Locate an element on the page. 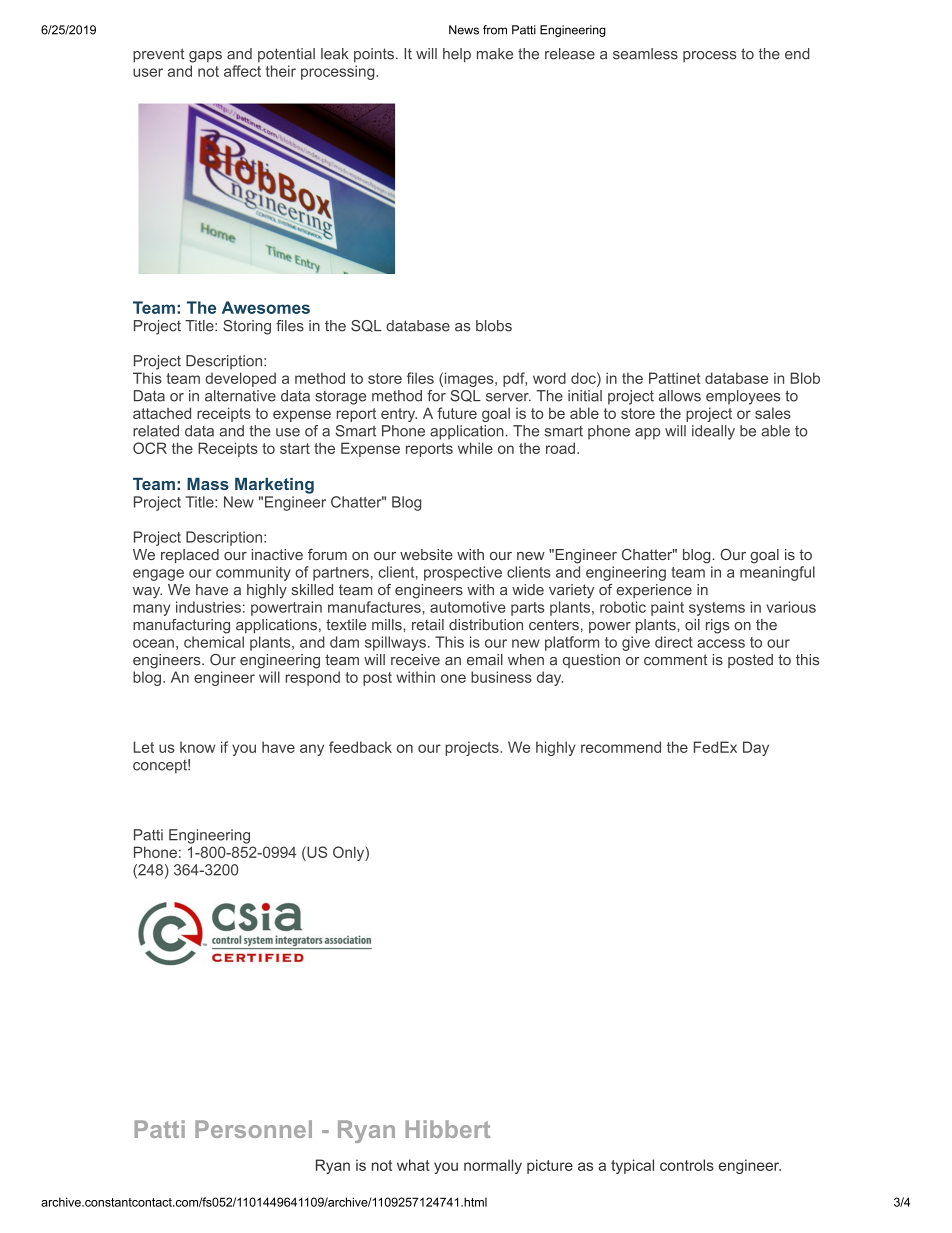  gaps is located at coordinates (205, 57).
